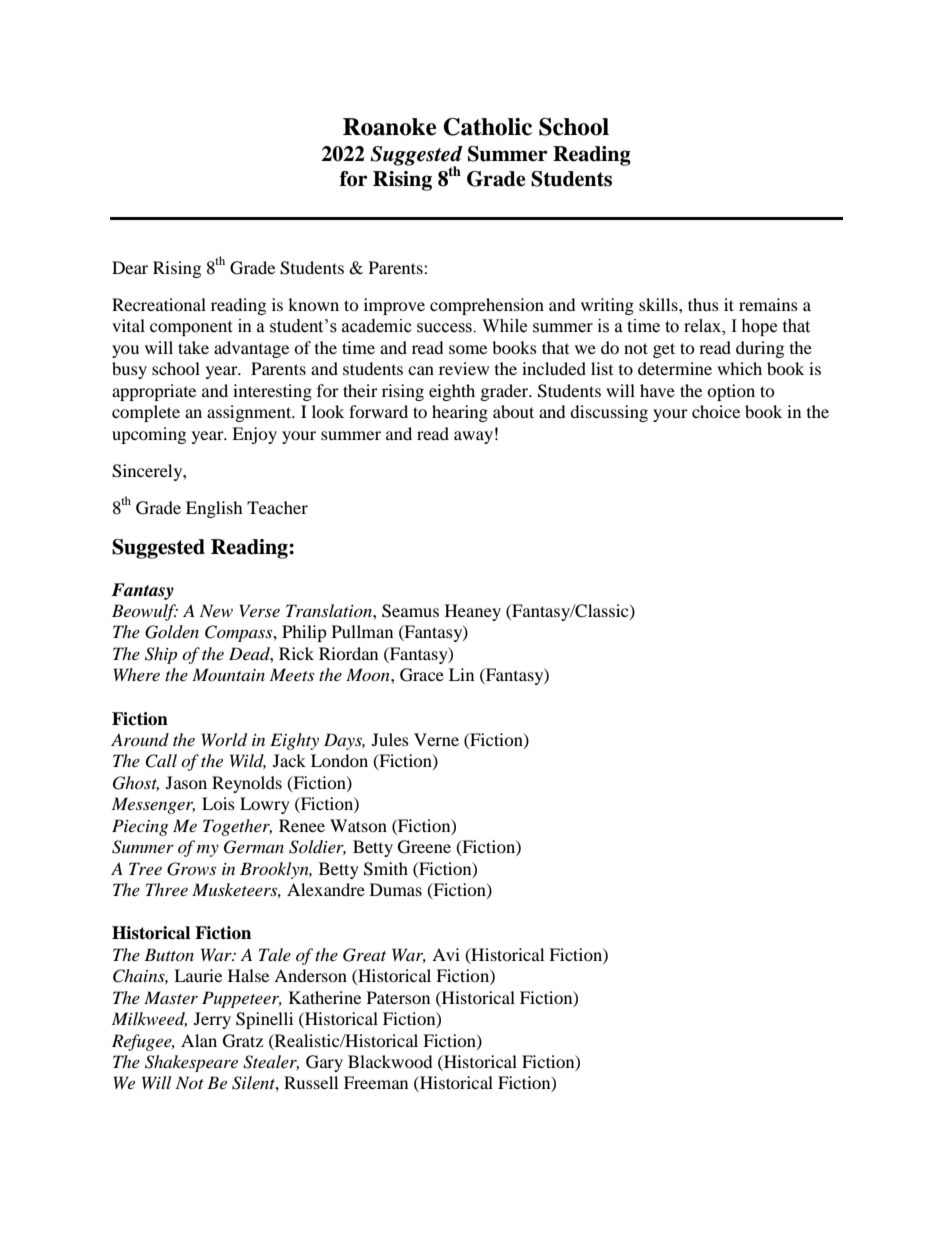 The image size is (952, 1233). Describe the element at coordinates (130, 267) in the image. I see `Dear` at that location.
